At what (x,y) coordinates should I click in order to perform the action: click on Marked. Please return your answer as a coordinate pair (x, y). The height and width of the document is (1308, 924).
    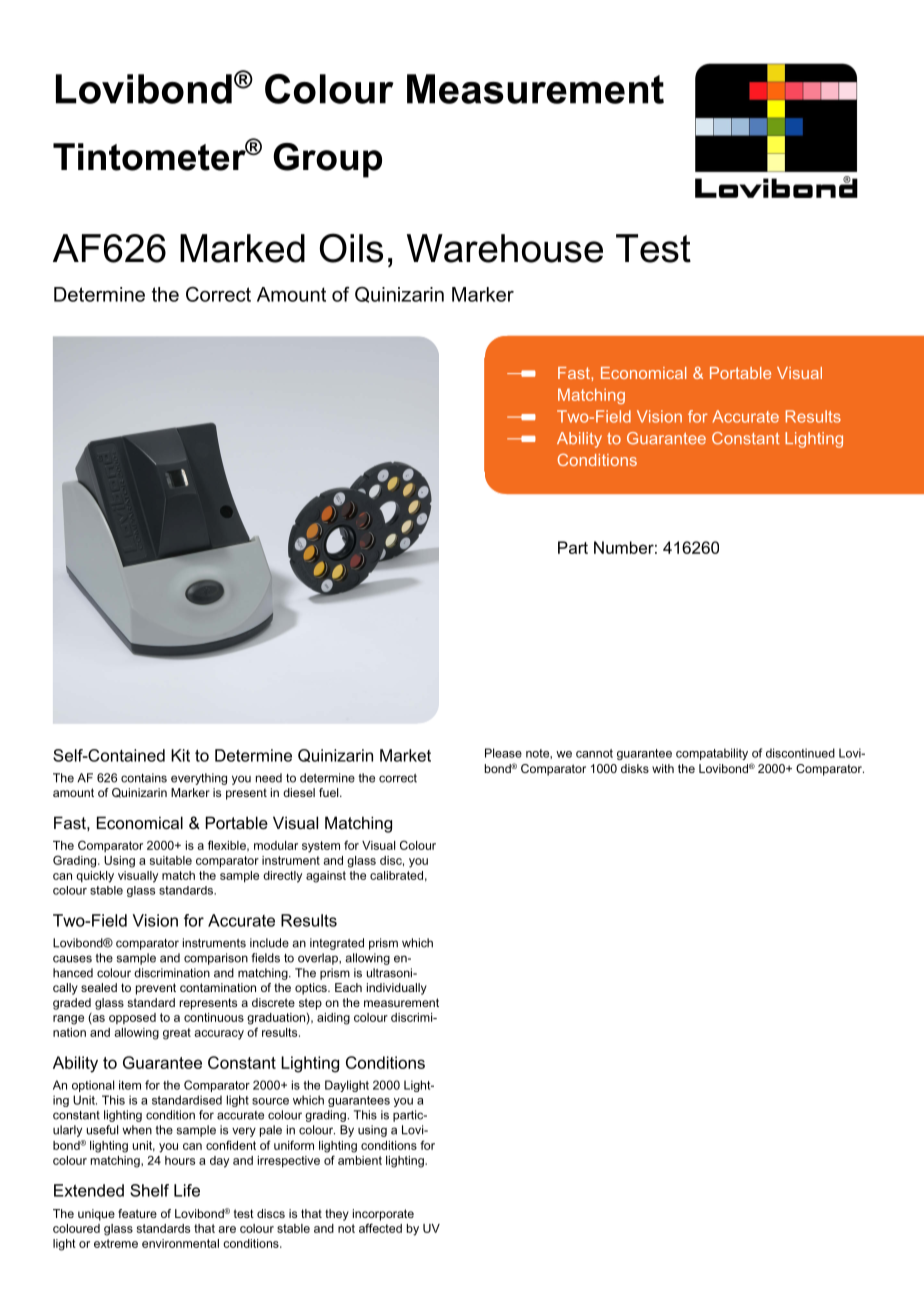
    Looking at the image, I should click on (242, 248).
